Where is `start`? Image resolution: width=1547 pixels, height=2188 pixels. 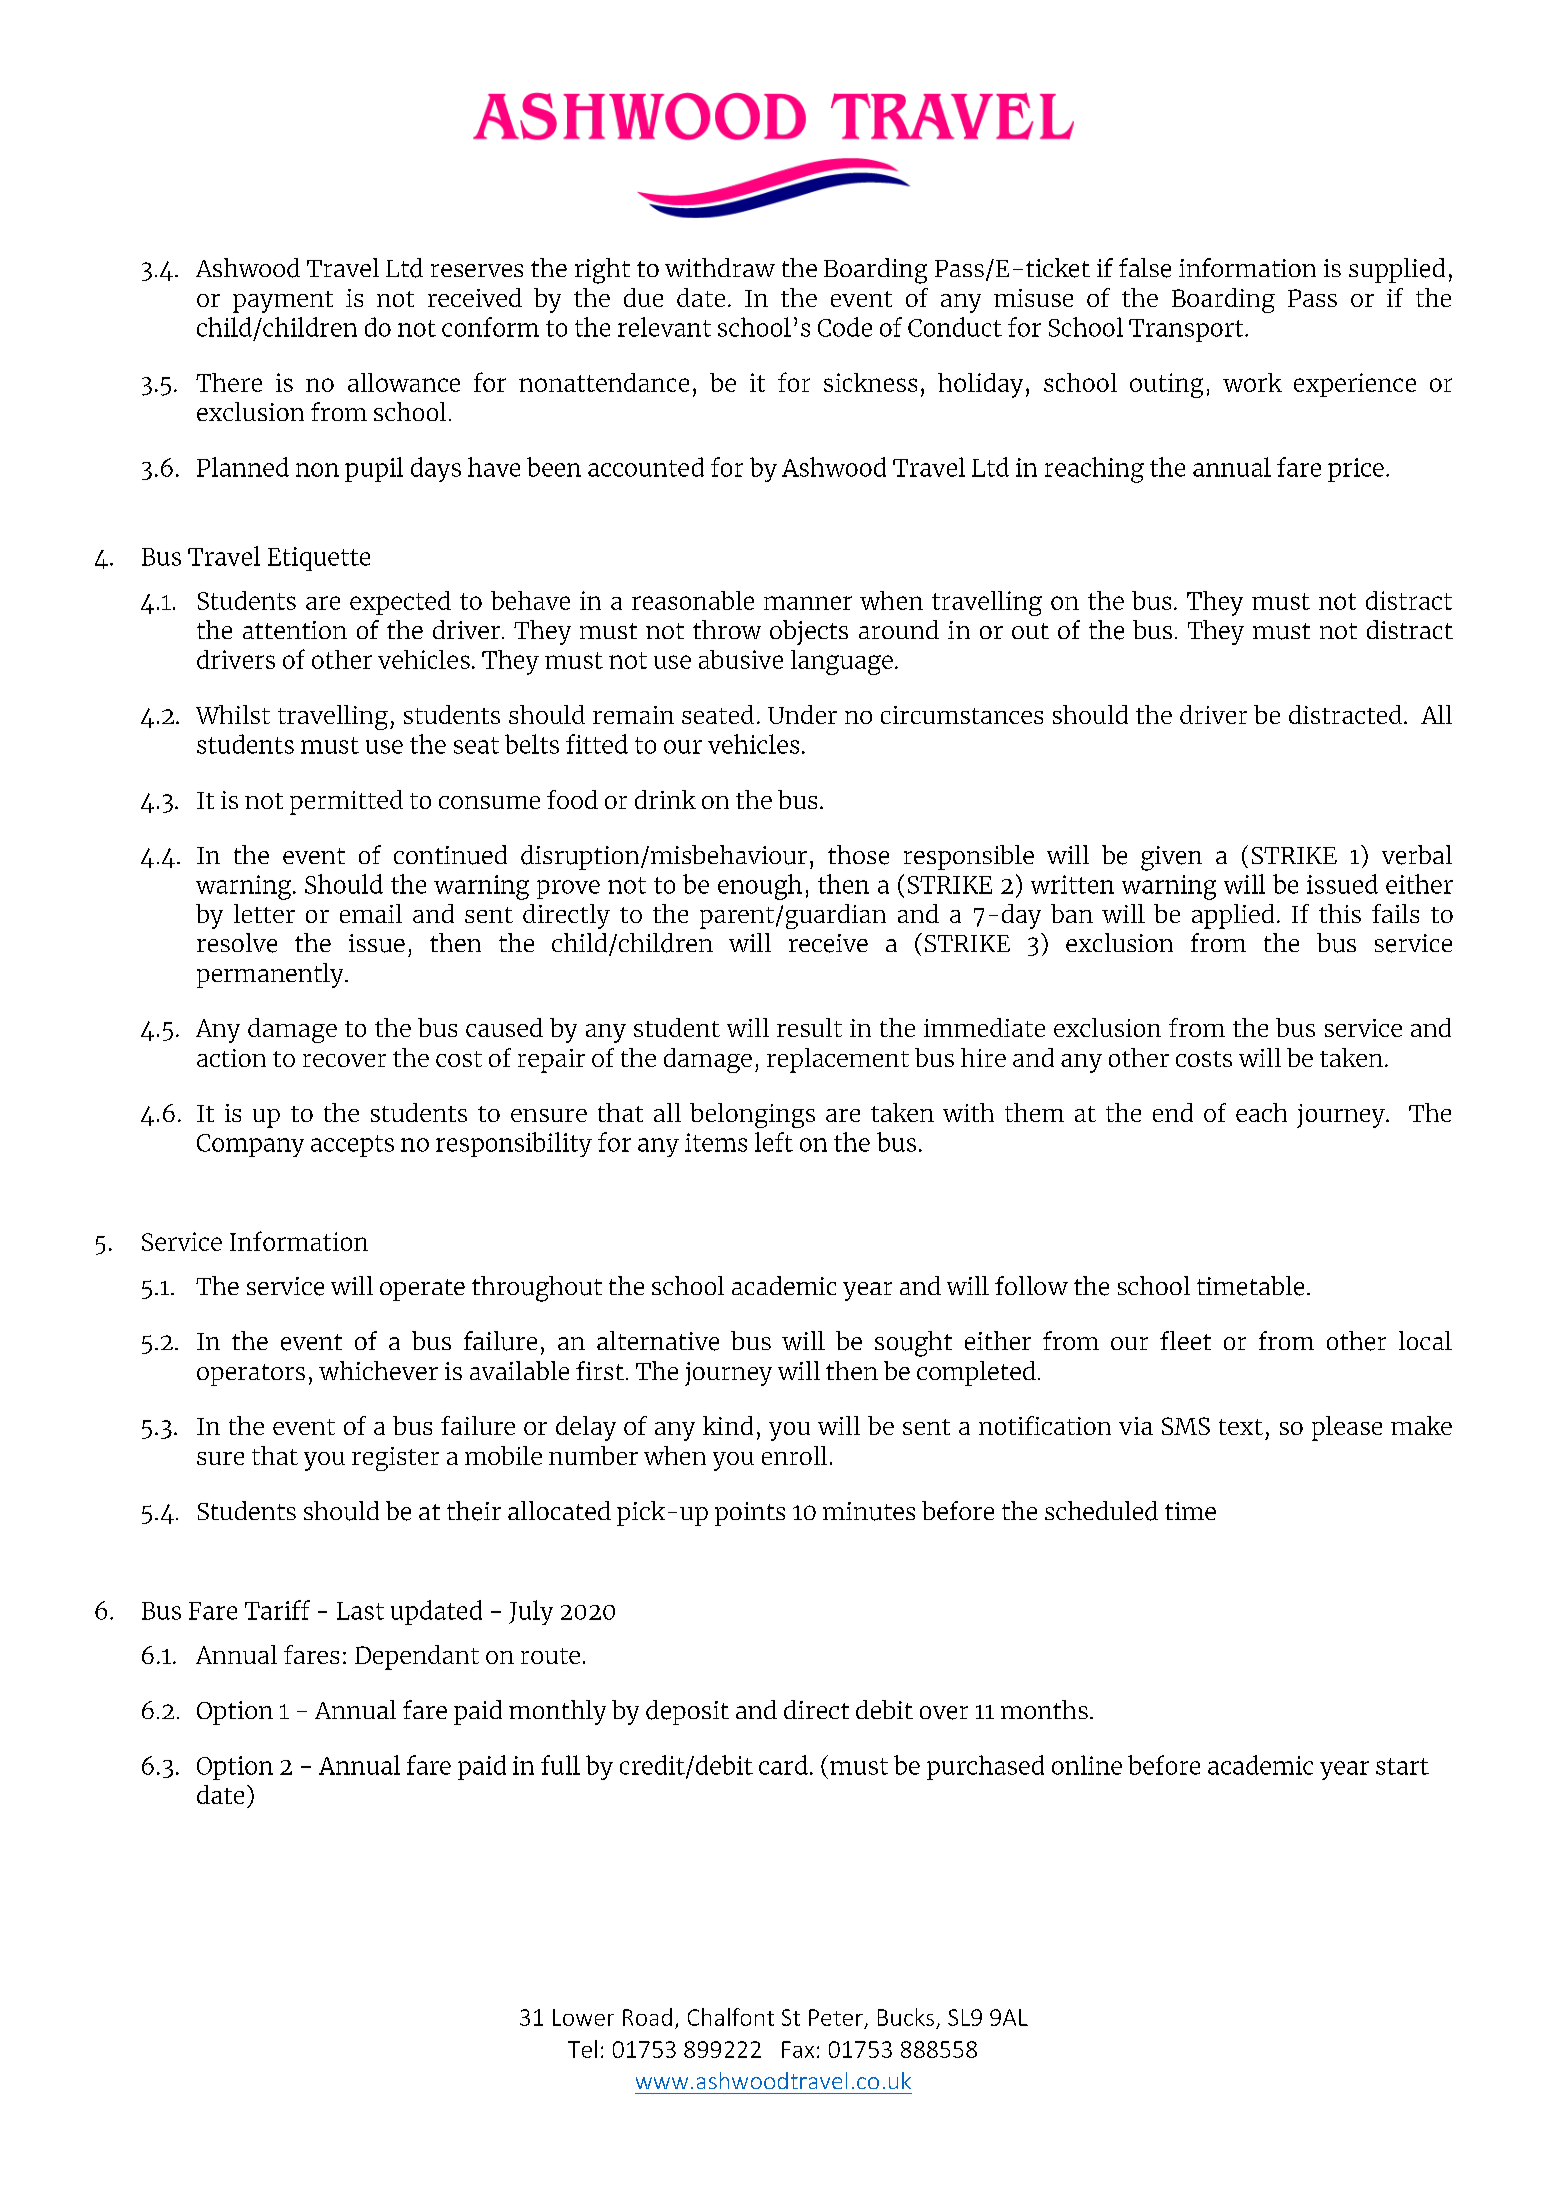 start is located at coordinates (1402, 1766).
